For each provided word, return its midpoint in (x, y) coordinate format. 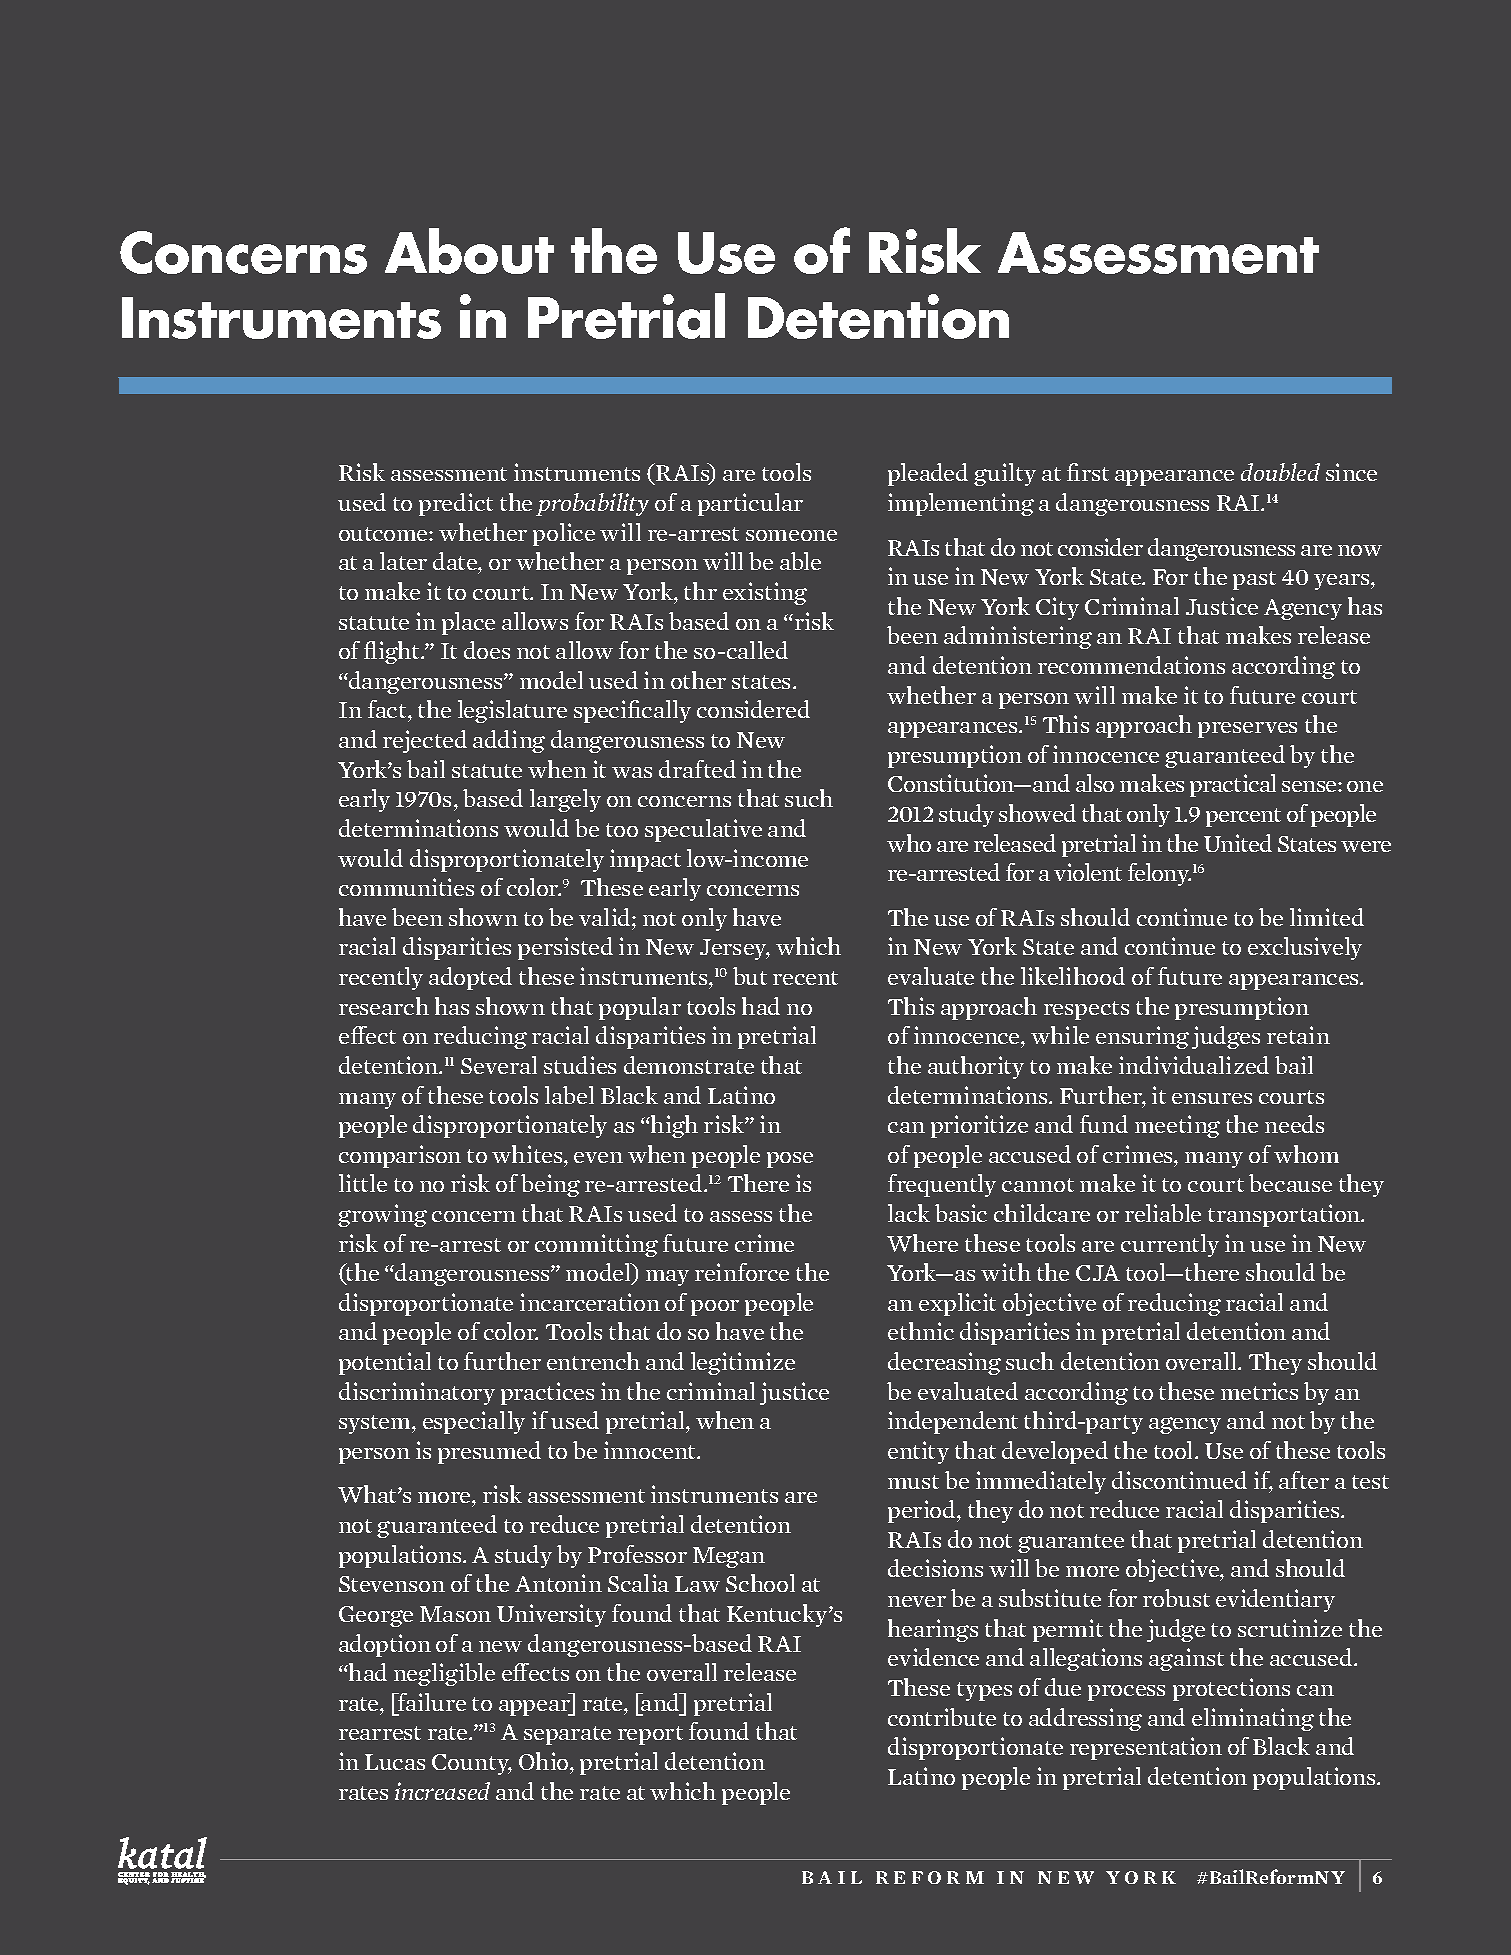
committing (596, 1245)
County (472, 1764)
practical (1233, 785)
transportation (1285, 1215)
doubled (1280, 472)
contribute (942, 1717)
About (469, 251)
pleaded (928, 474)
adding (509, 741)
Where (922, 1243)
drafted (697, 769)
